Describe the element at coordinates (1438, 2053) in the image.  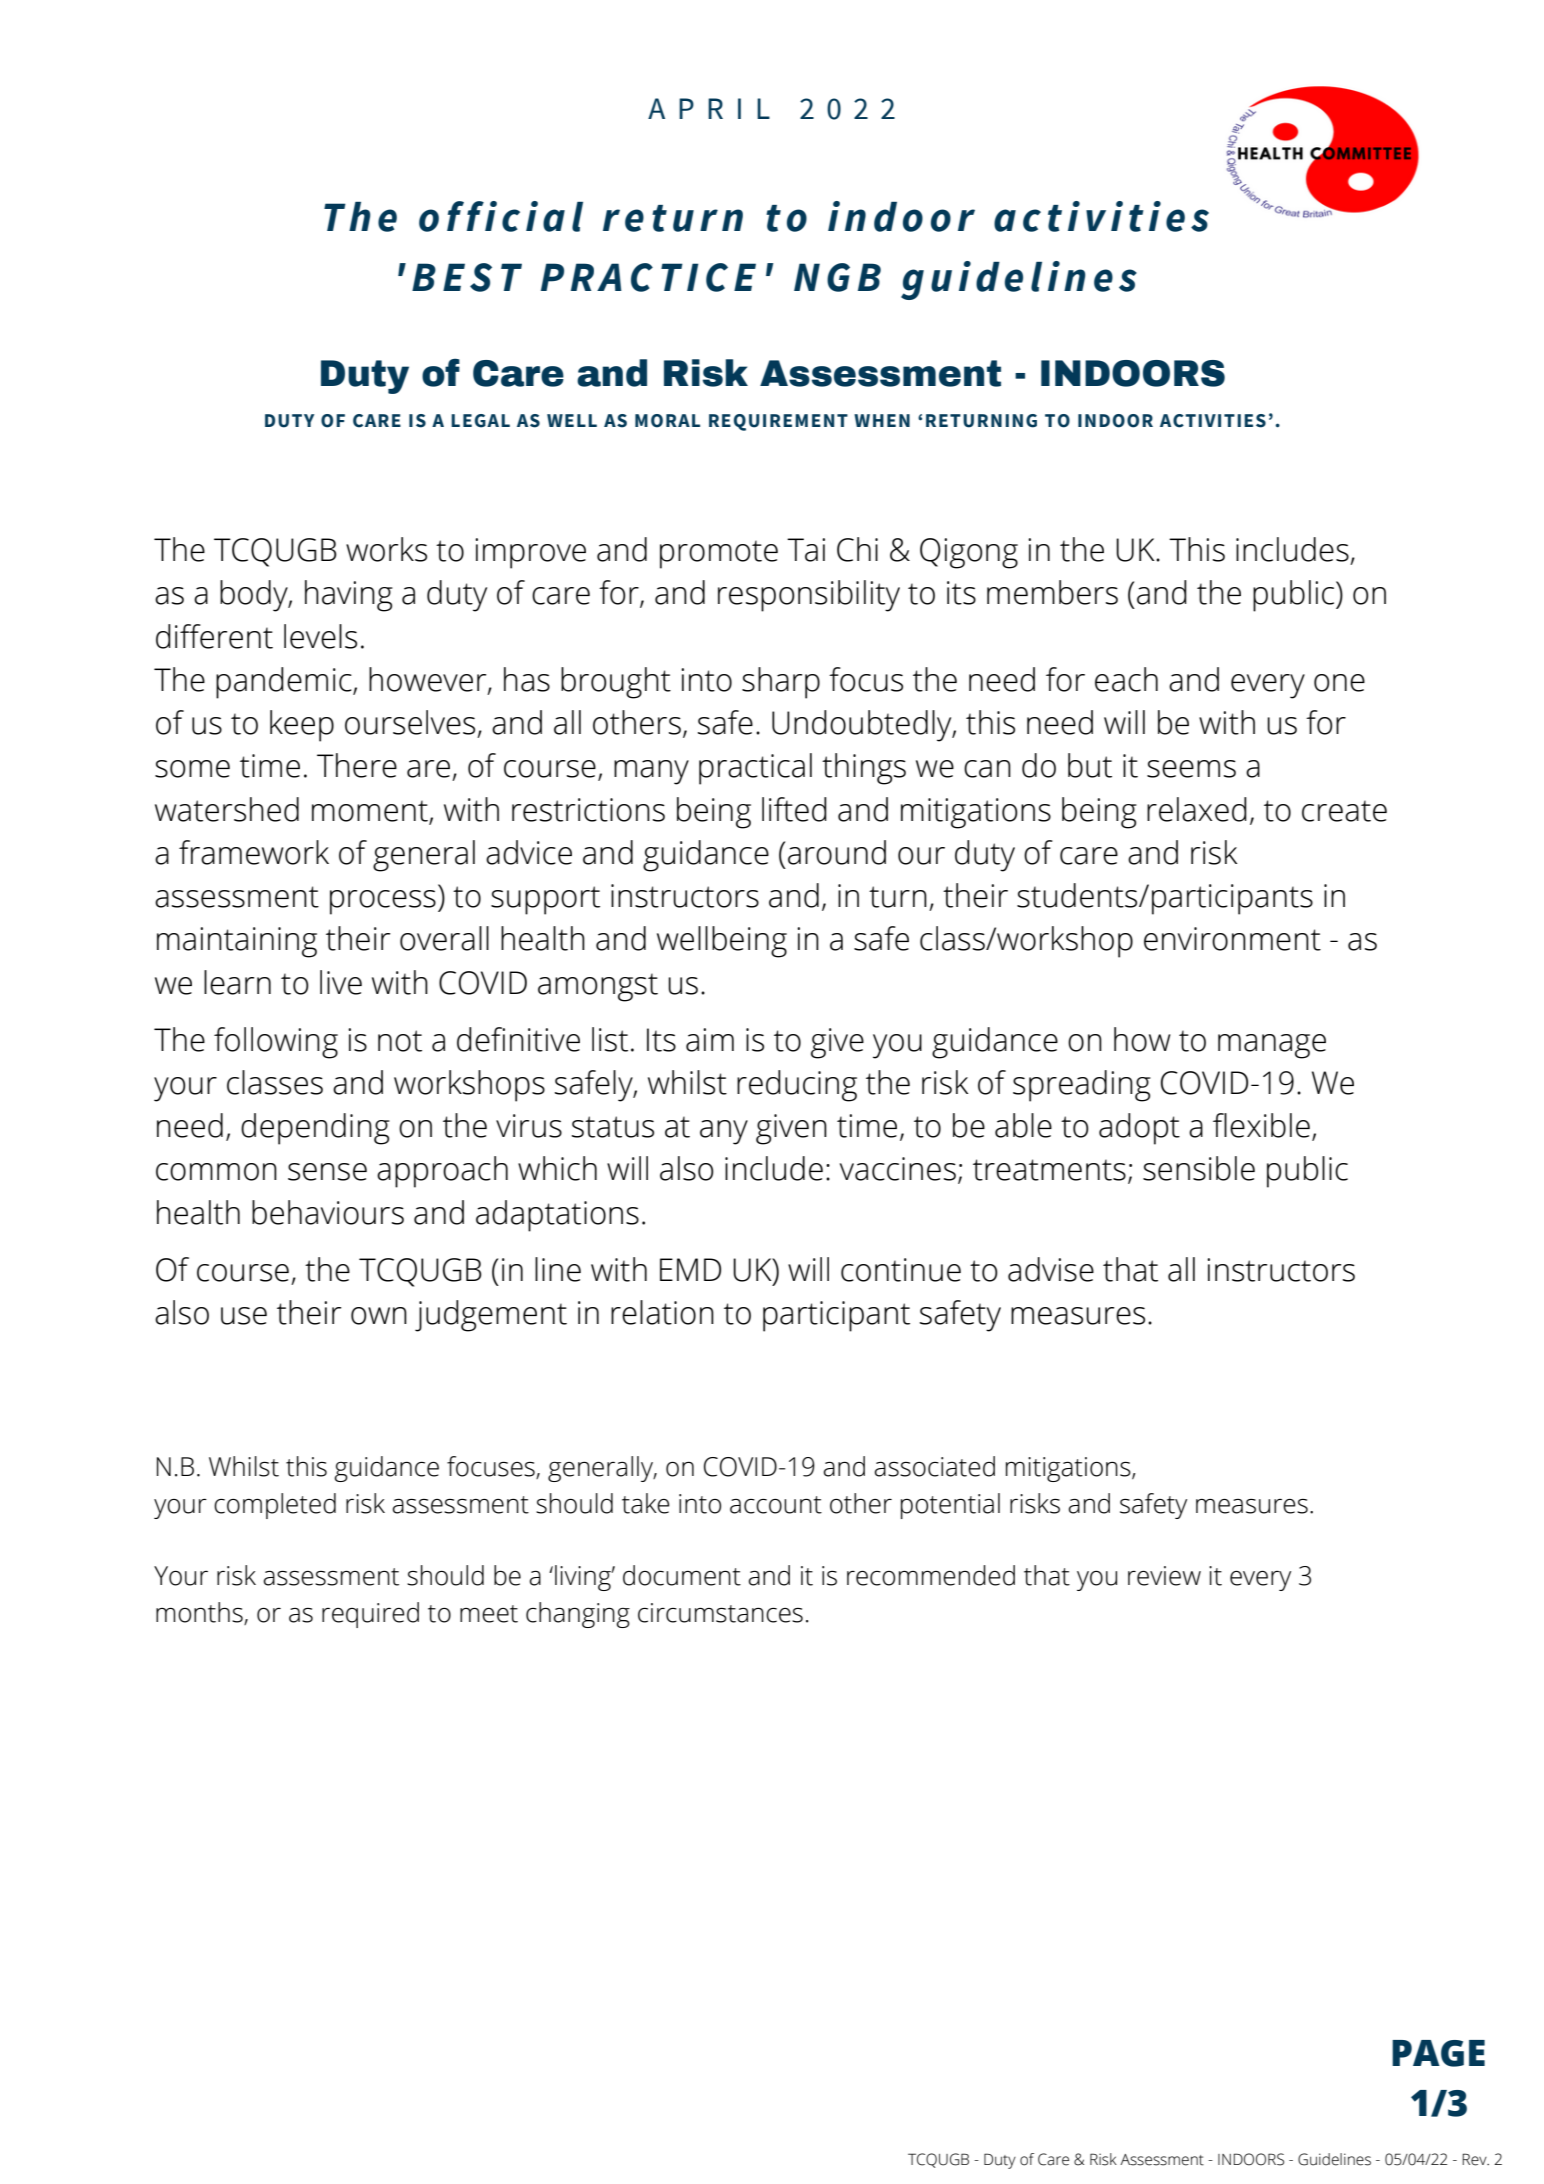
I see `PAGE` at that location.
